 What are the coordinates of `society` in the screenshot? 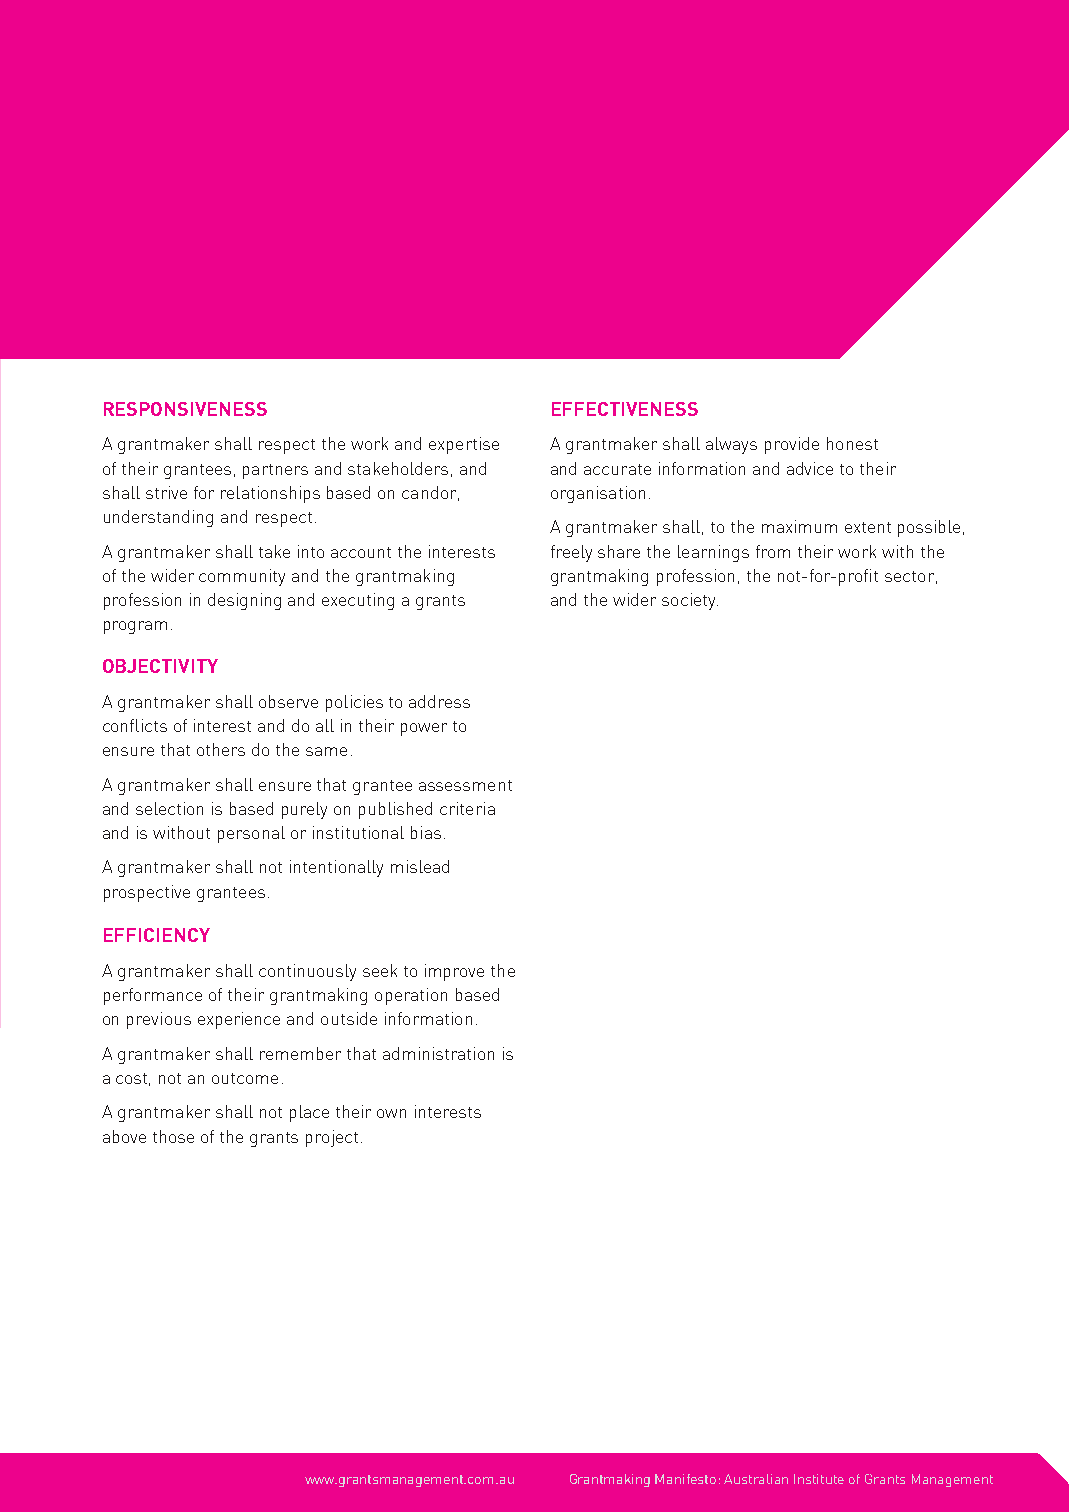 It's located at (690, 601).
